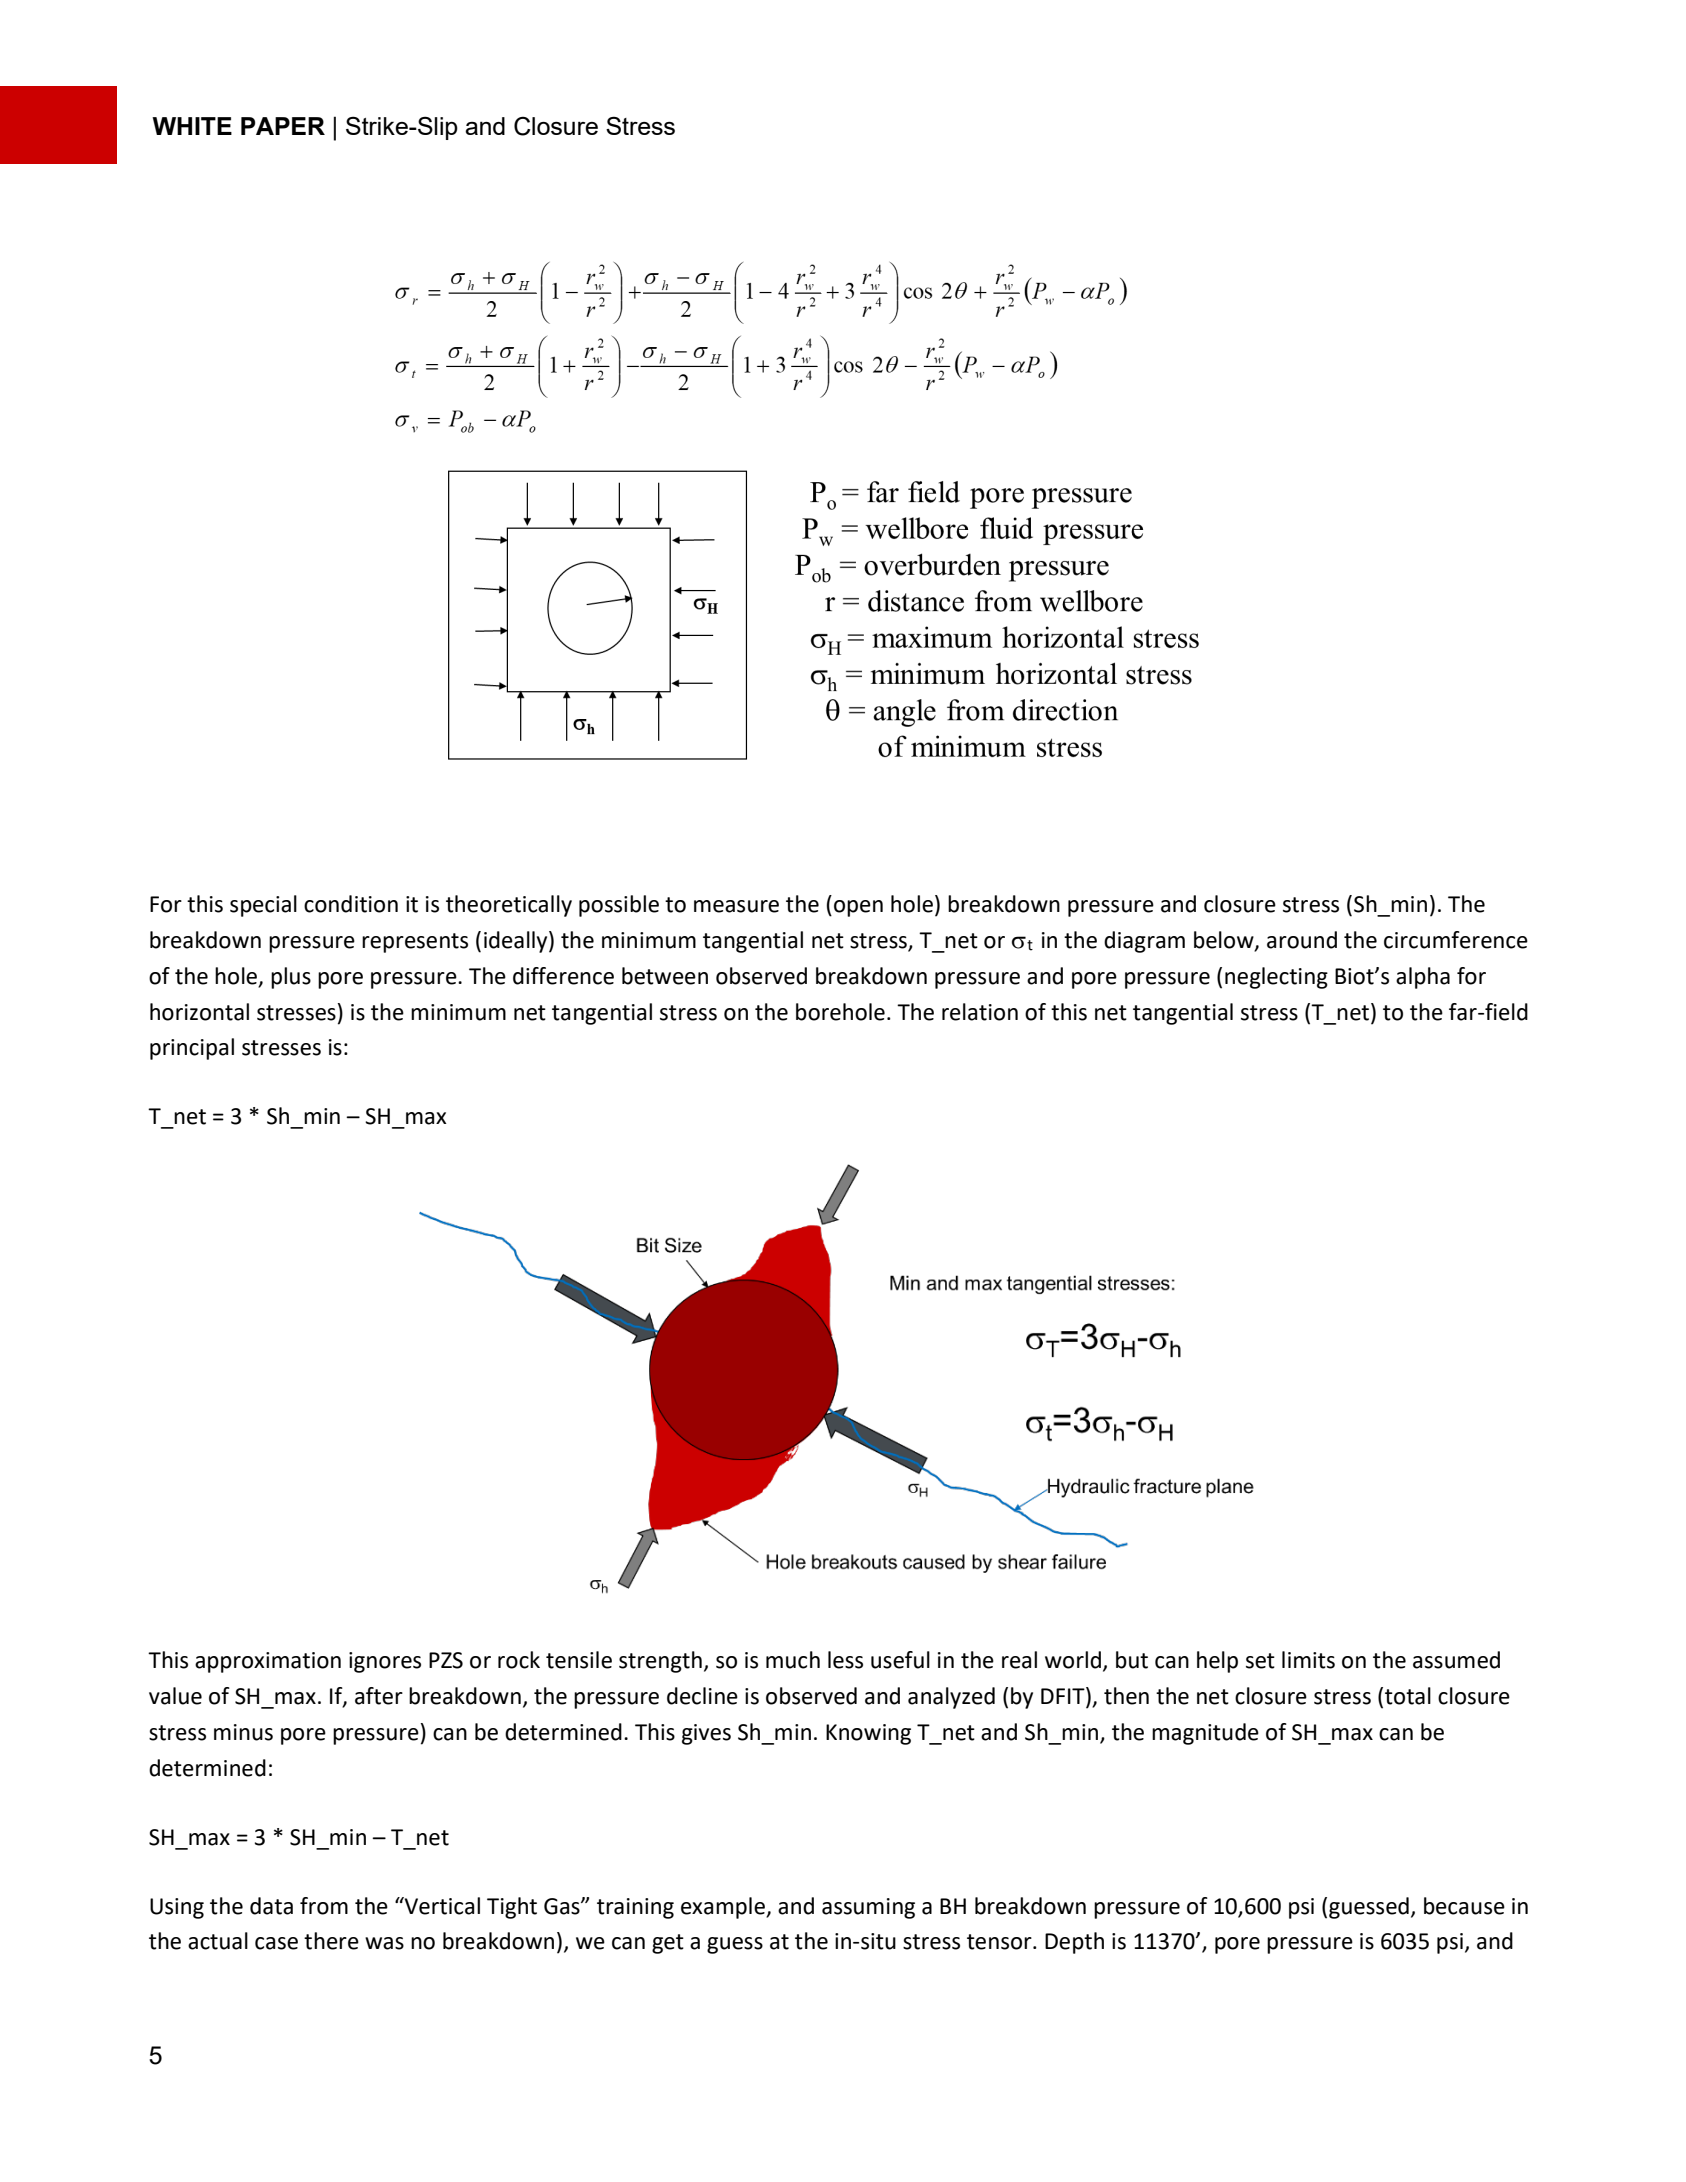 The width and height of the screenshot is (1686, 2182). I want to click on WHITE, so click(192, 126).
